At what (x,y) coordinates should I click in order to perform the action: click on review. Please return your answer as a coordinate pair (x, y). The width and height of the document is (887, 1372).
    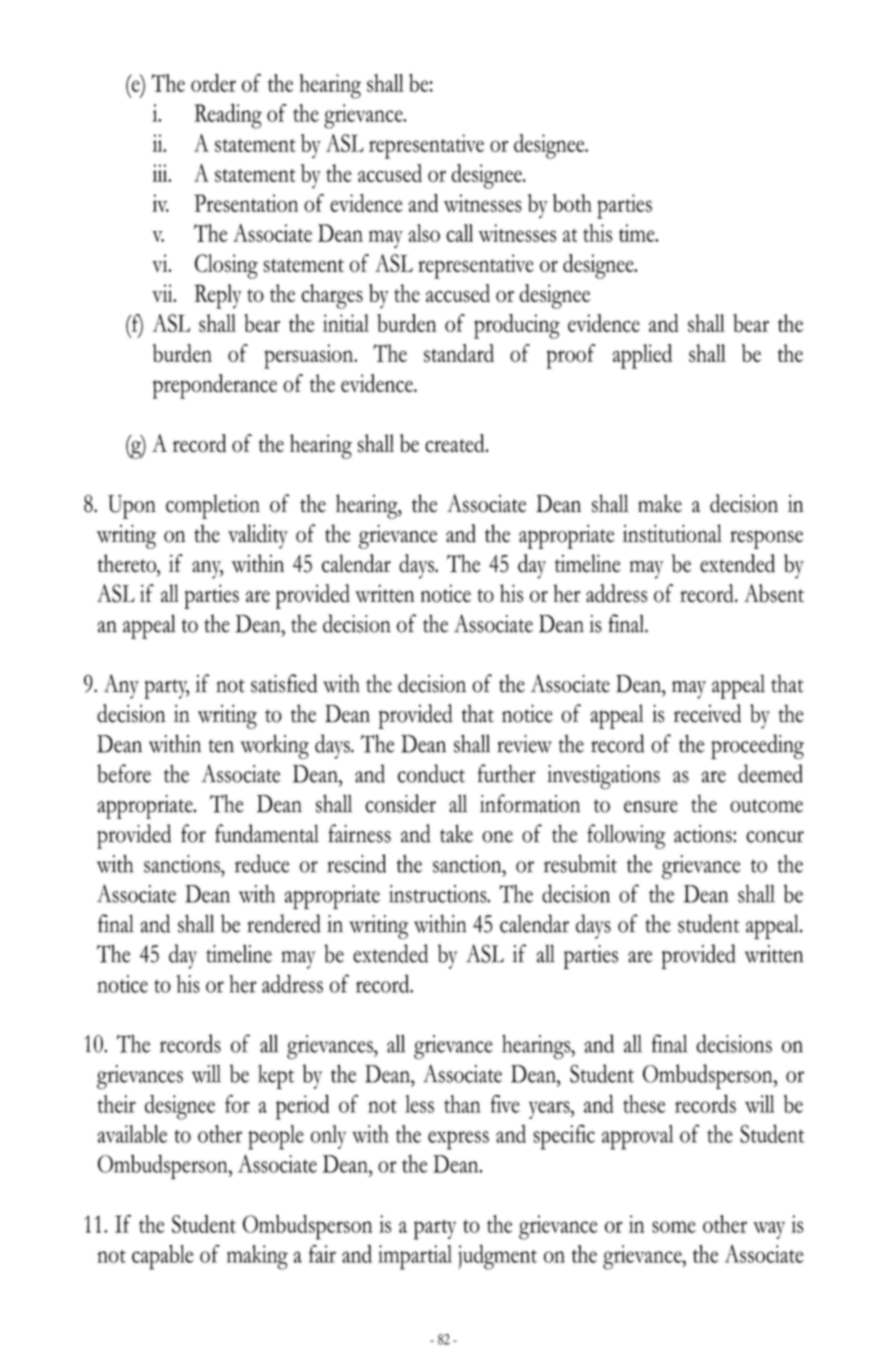
    Looking at the image, I should click on (524, 744).
